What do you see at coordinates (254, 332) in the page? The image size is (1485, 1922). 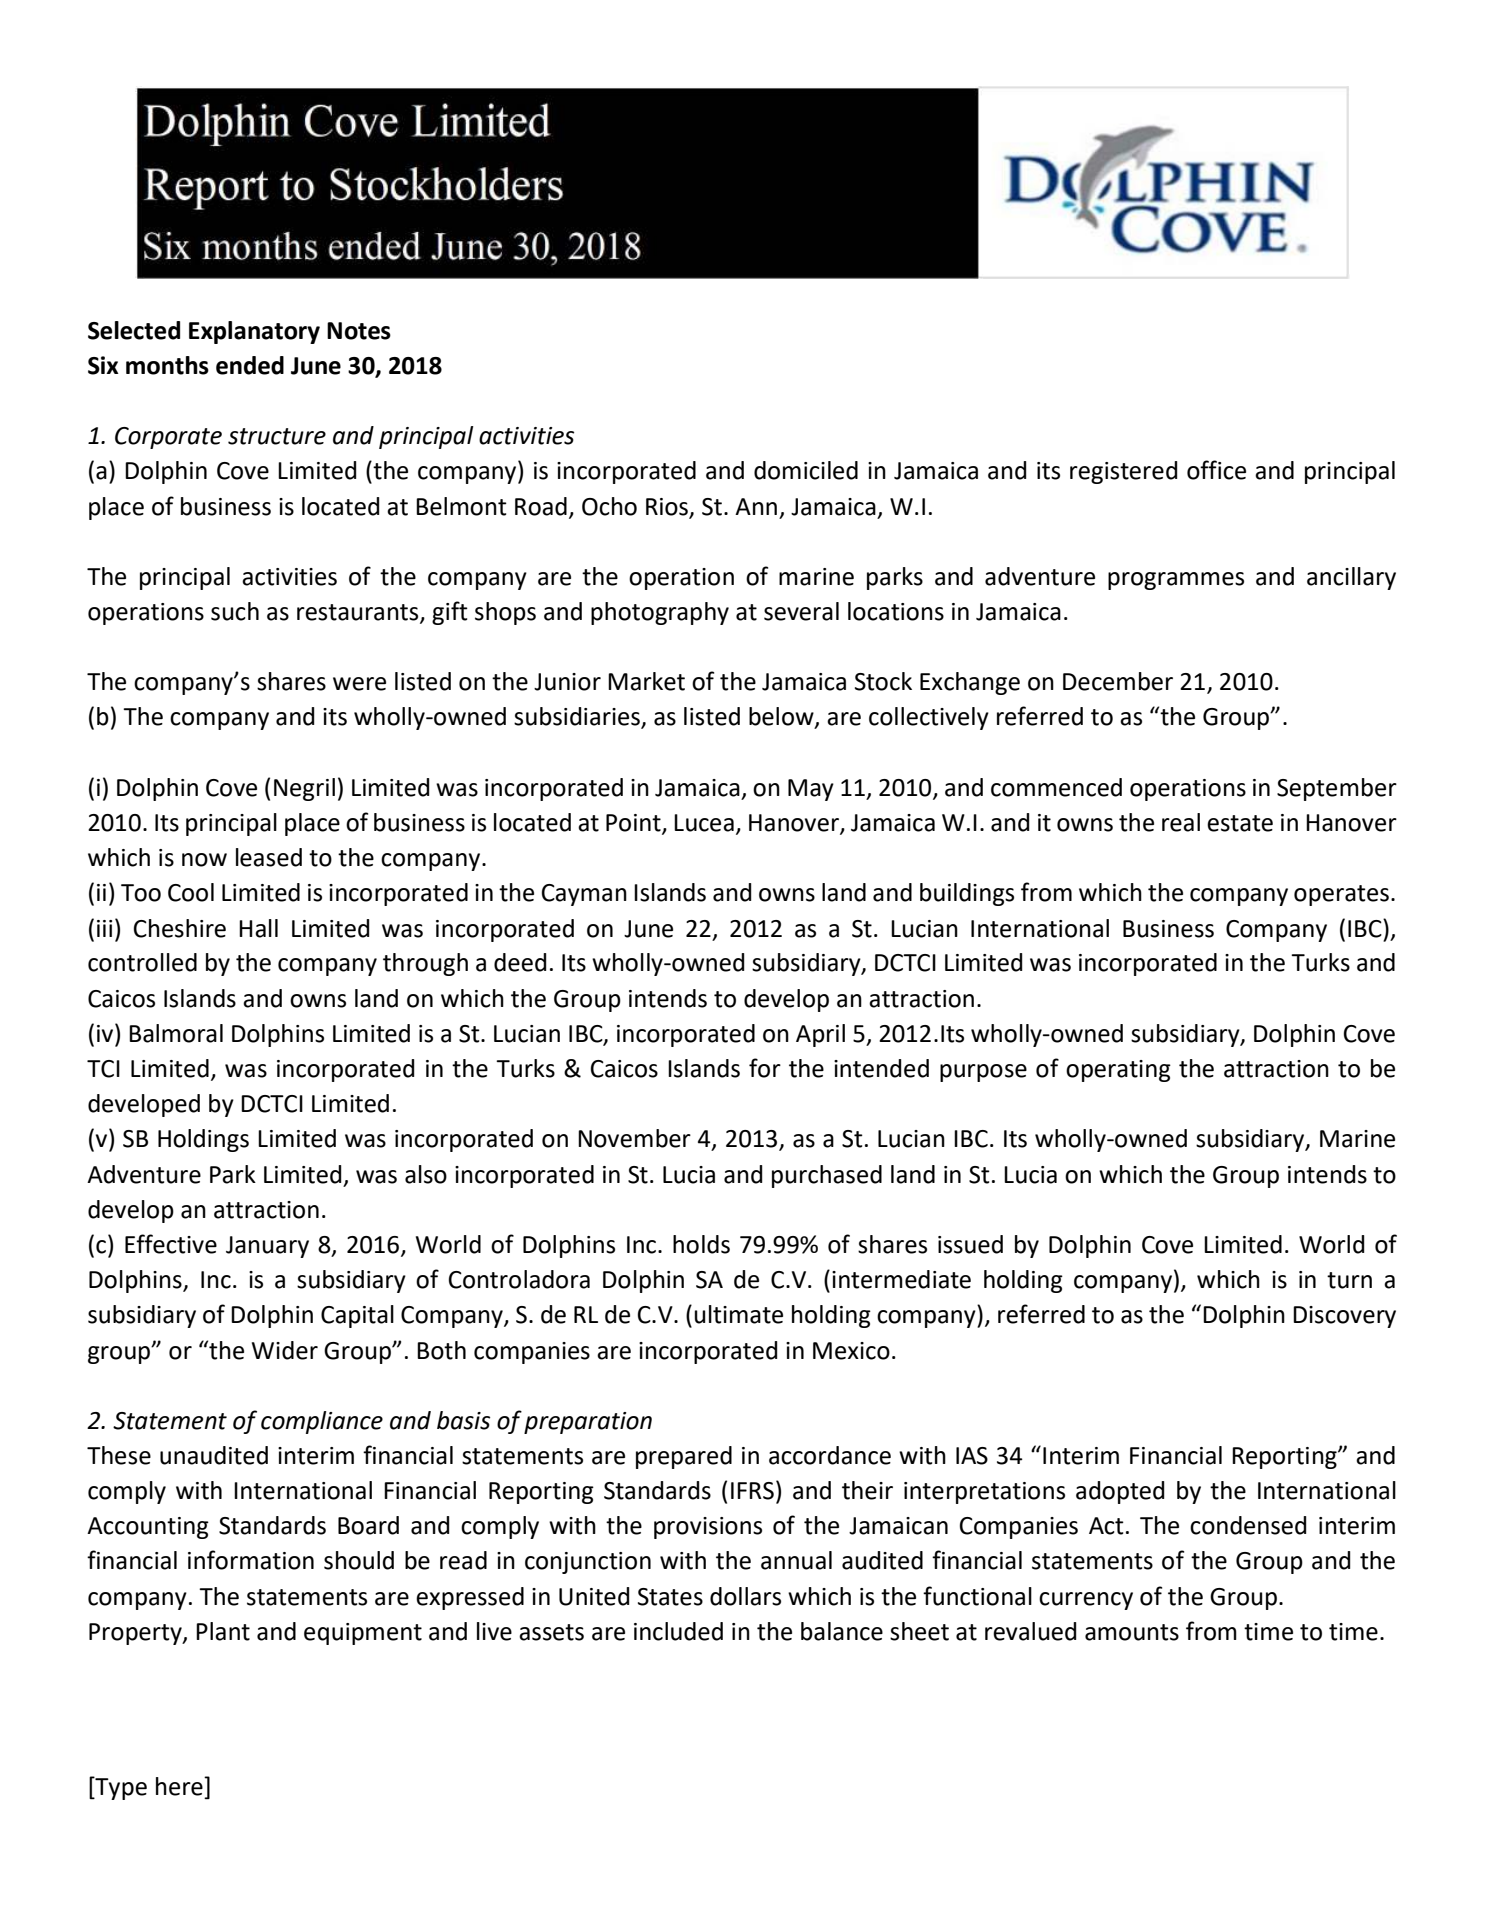 I see `Explanatory` at bounding box center [254, 332].
